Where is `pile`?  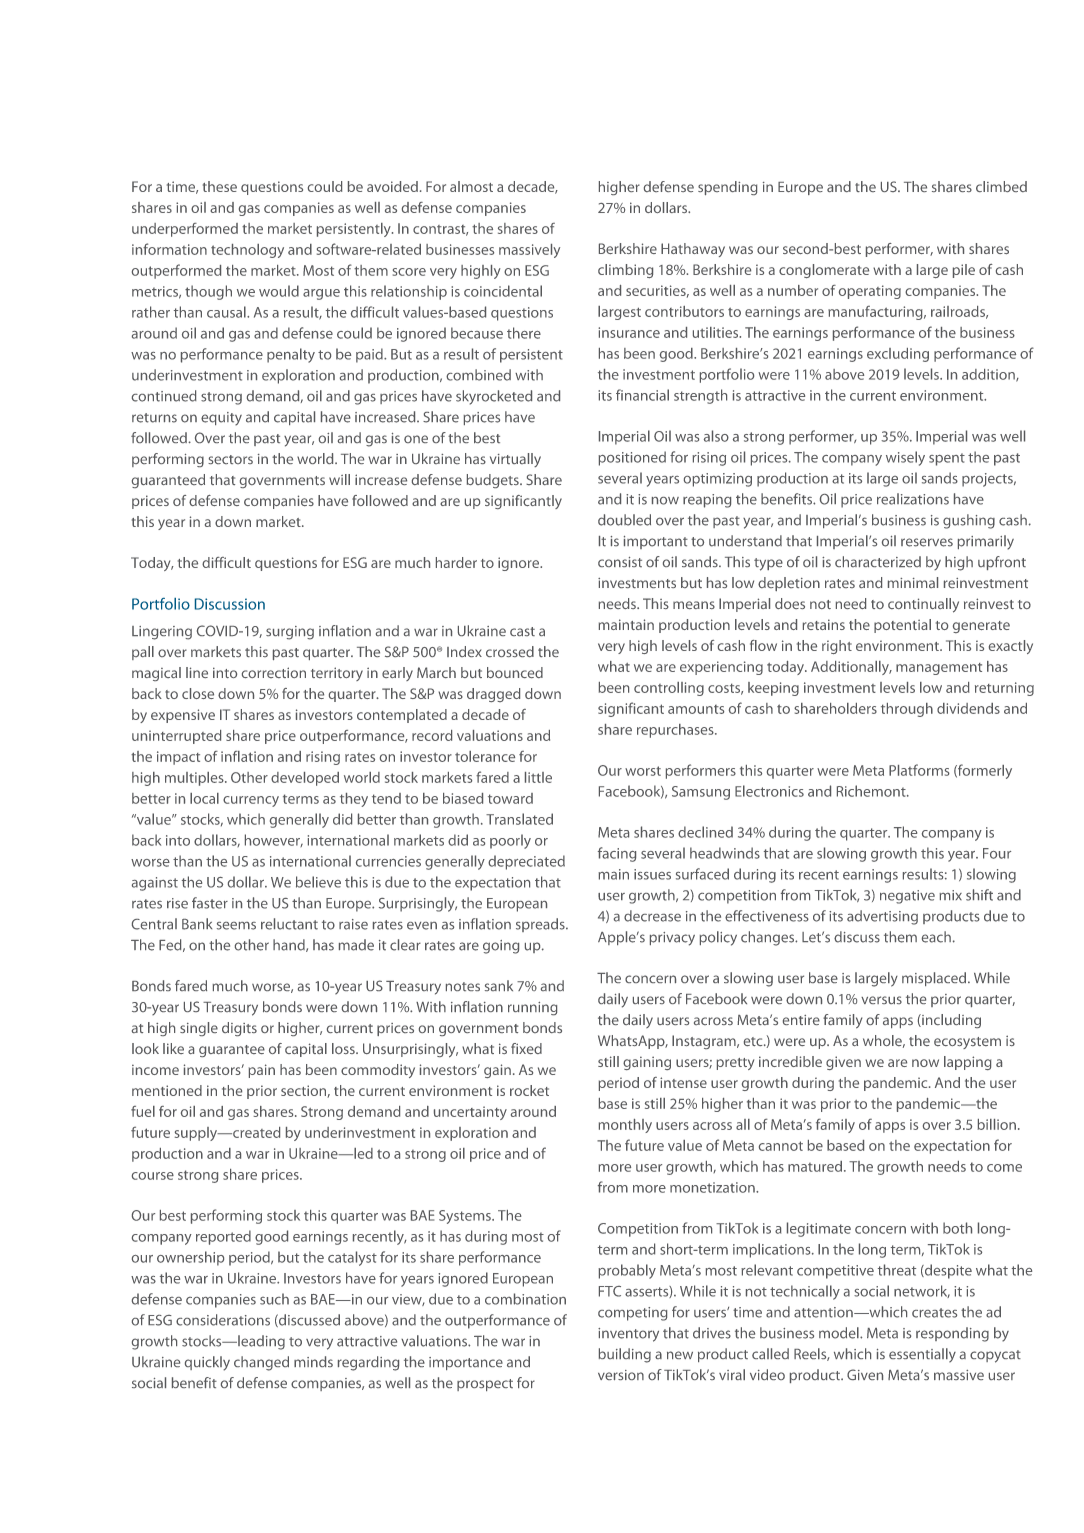
pile is located at coordinates (964, 271).
